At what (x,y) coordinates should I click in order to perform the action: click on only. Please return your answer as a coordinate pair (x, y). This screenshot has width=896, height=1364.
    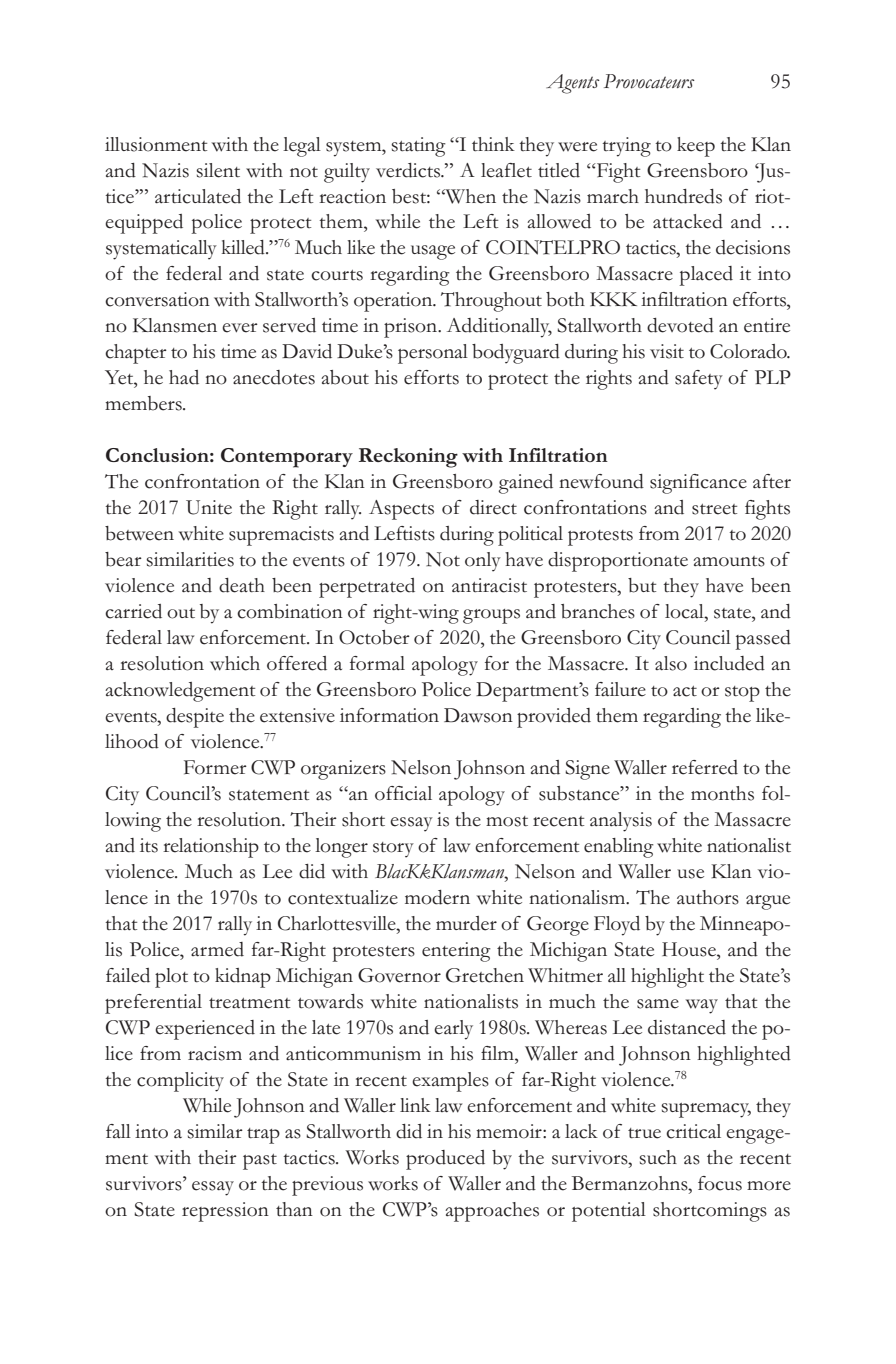
    Looking at the image, I should click on (483, 562).
